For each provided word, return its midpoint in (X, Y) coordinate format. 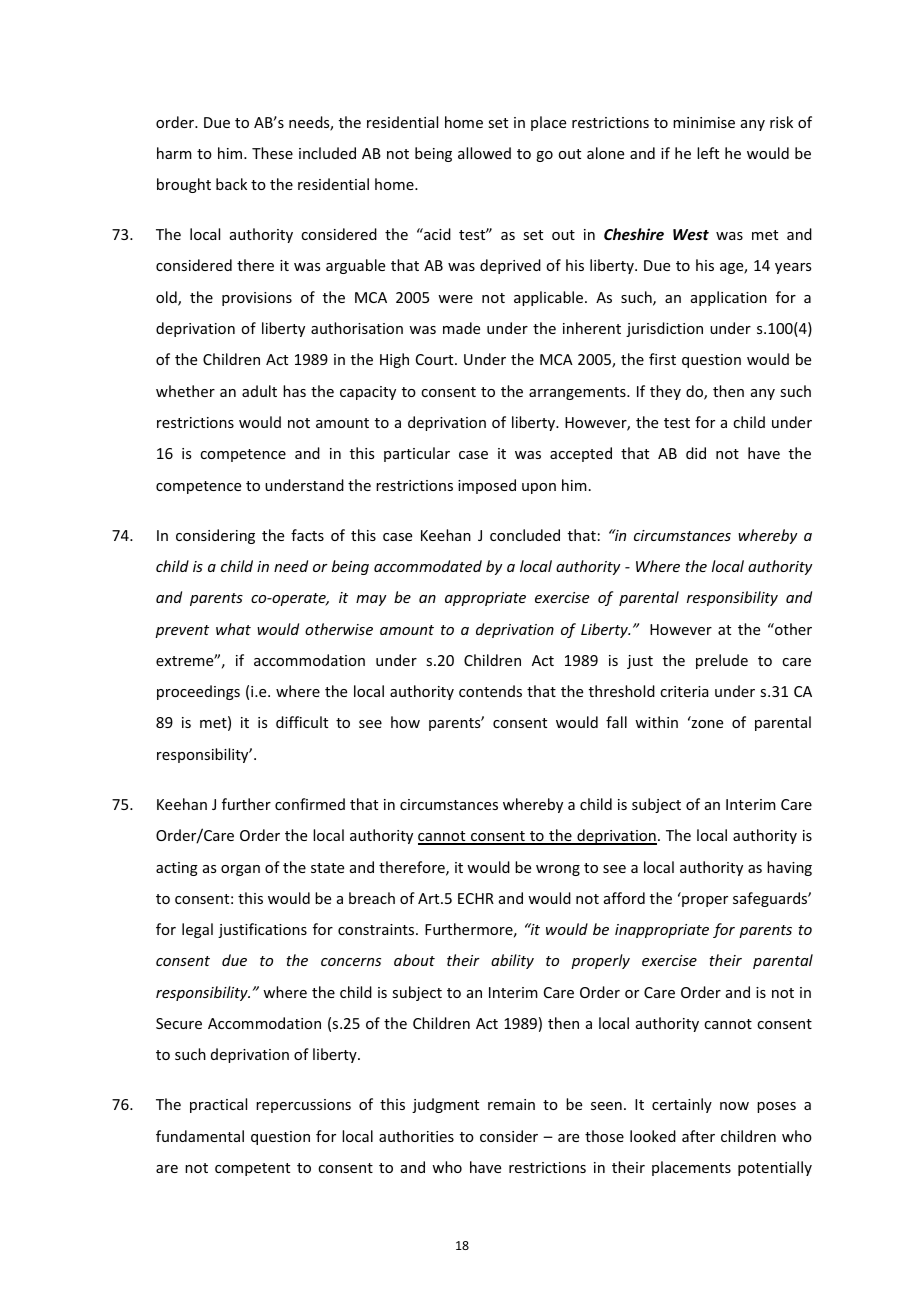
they (665, 392)
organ (240, 870)
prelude (722, 661)
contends (490, 691)
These (272, 153)
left (708, 153)
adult (259, 391)
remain (511, 1104)
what (233, 629)
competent (252, 1169)
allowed (484, 153)
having (789, 868)
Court (436, 359)
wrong (558, 870)
